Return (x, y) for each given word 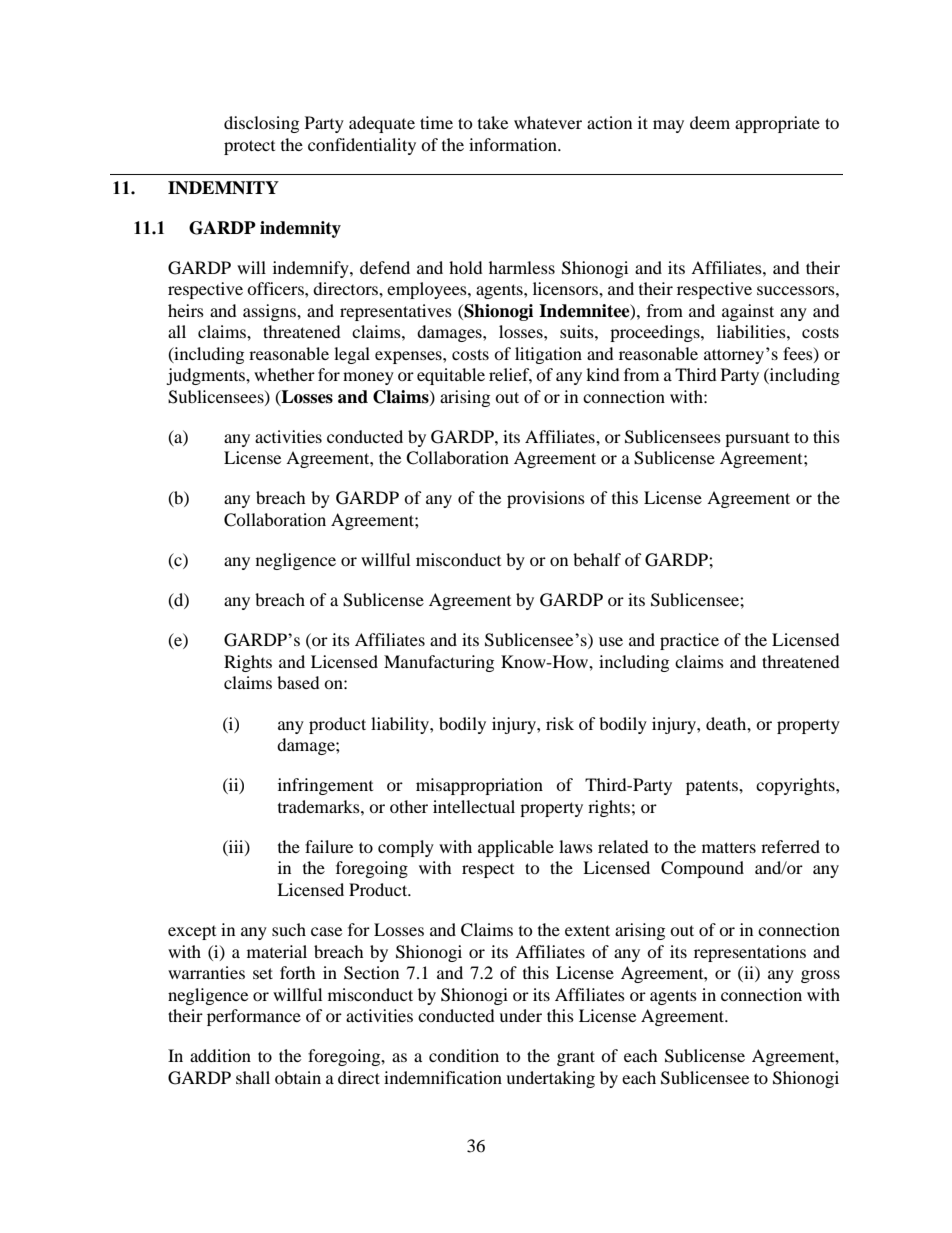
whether (284, 374)
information (514, 144)
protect (249, 147)
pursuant (757, 439)
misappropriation (479, 786)
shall (253, 1077)
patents (713, 787)
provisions (546, 499)
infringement (325, 786)
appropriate (777, 124)
